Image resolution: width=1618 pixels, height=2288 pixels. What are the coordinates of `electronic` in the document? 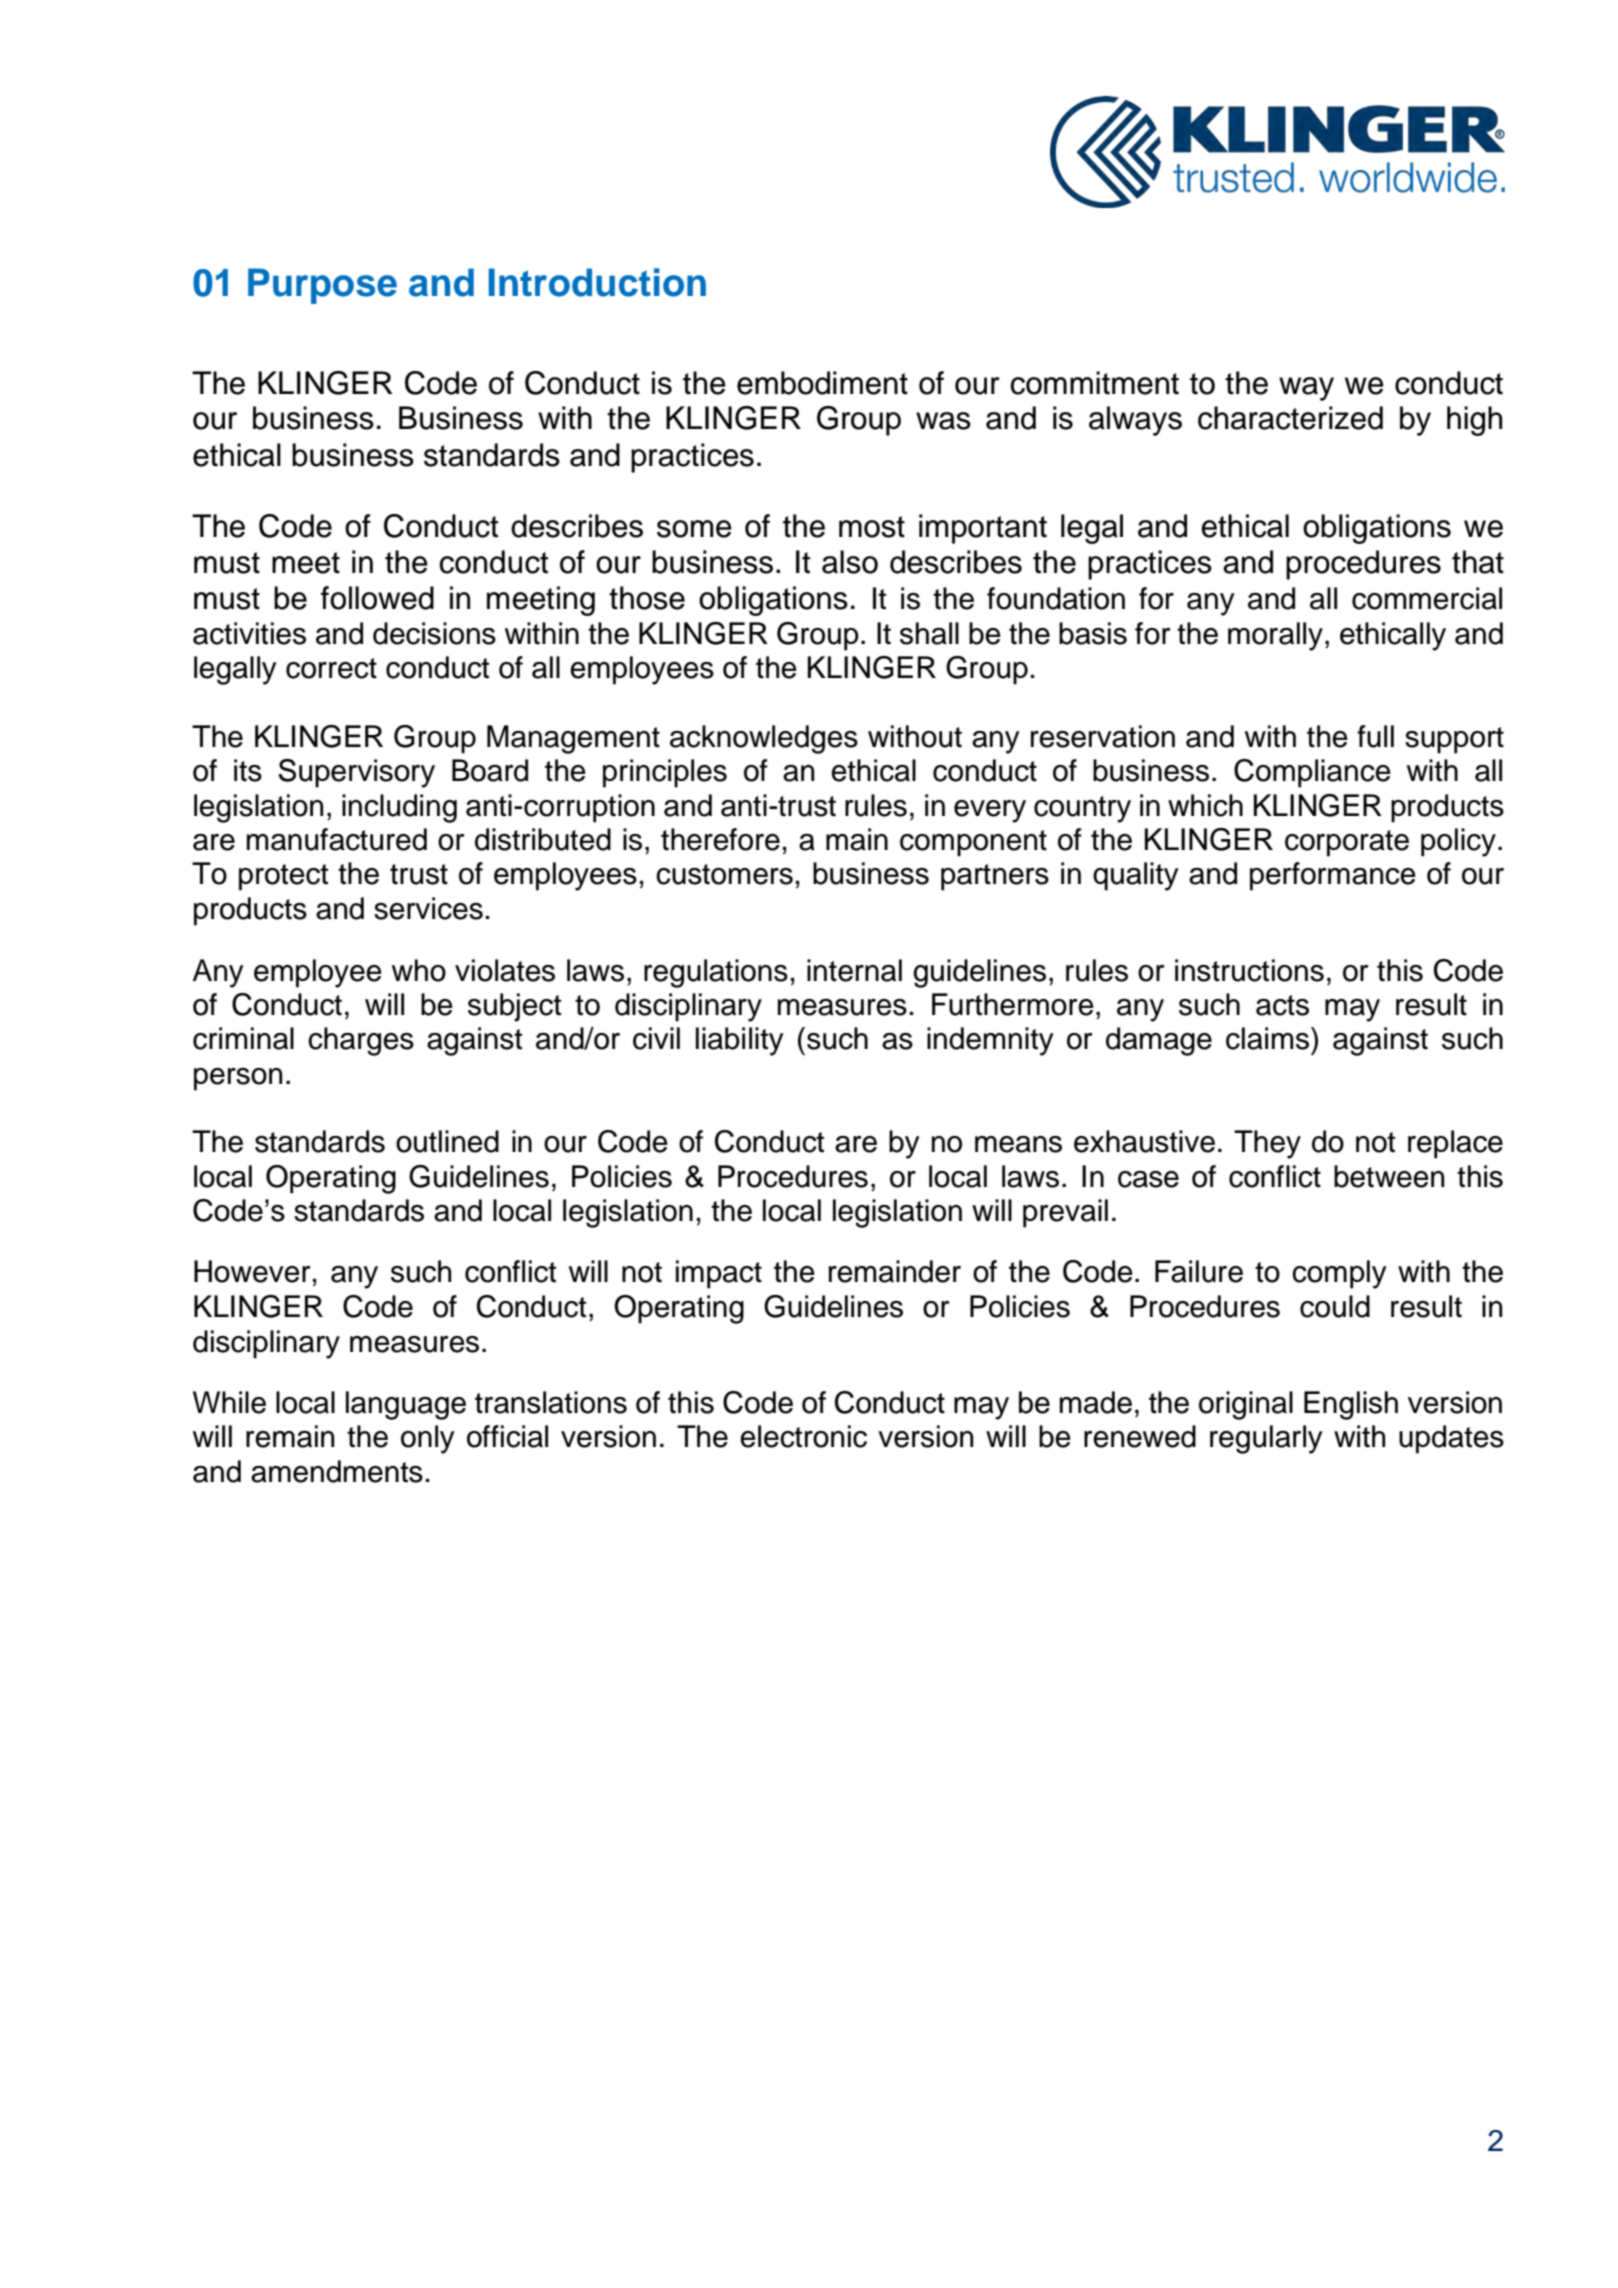 It's located at (803, 1436).
